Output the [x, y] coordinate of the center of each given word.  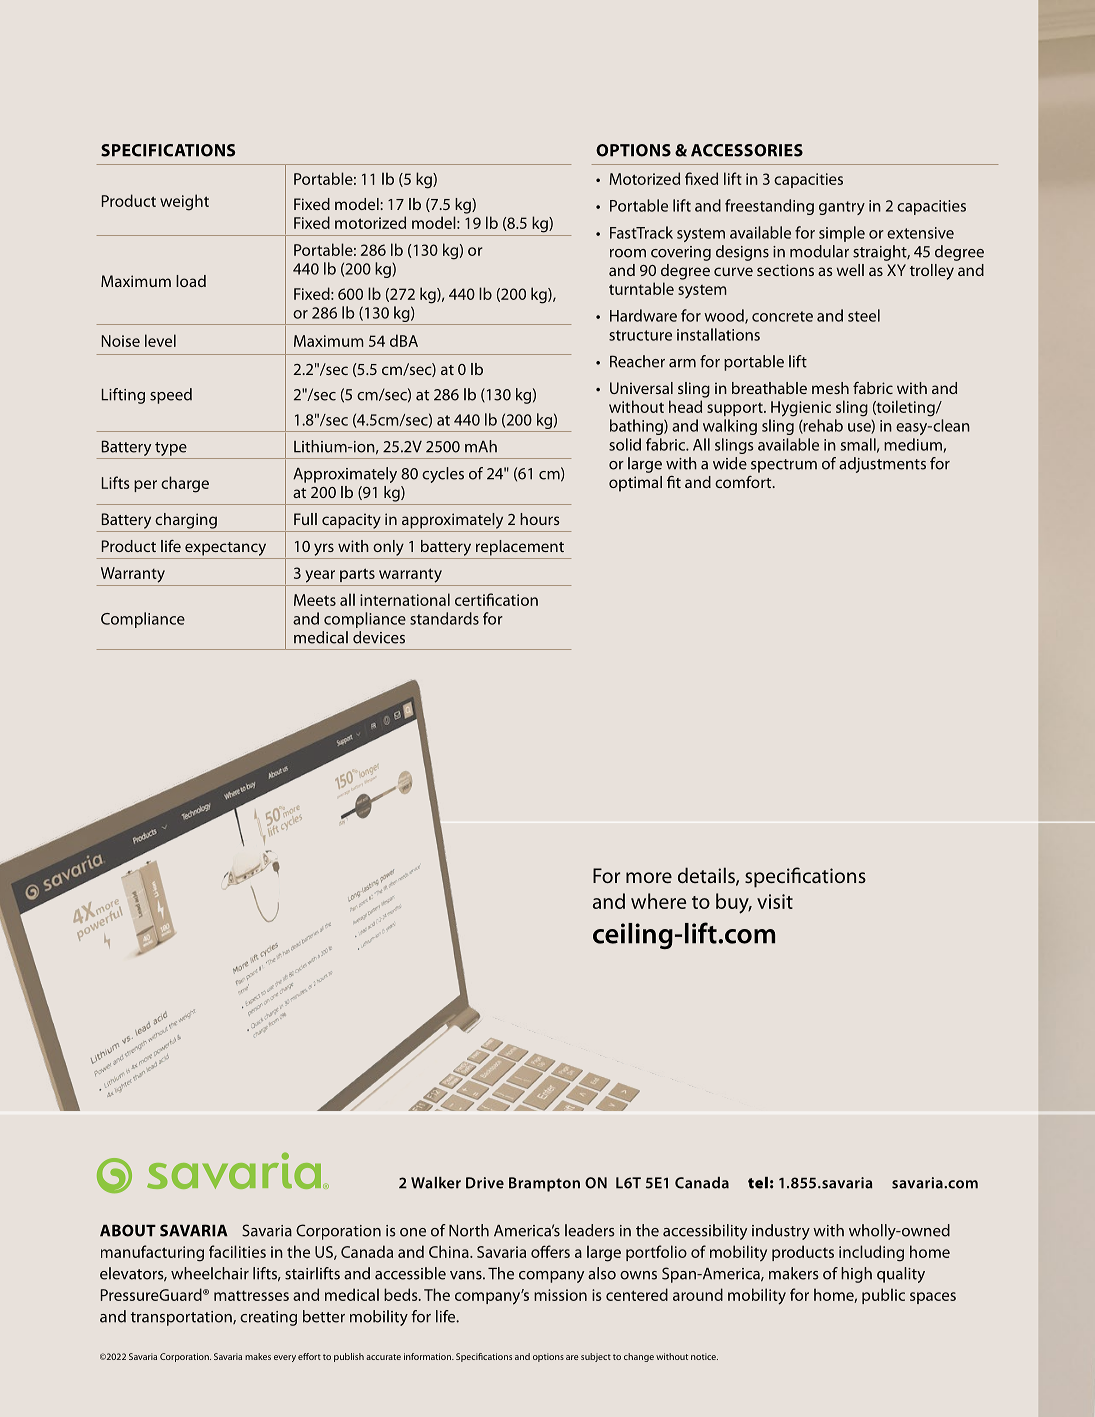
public [883, 1296]
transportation [182, 1318]
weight [184, 202]
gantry [842, 208]
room [628, 253]
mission [560, 1295]
